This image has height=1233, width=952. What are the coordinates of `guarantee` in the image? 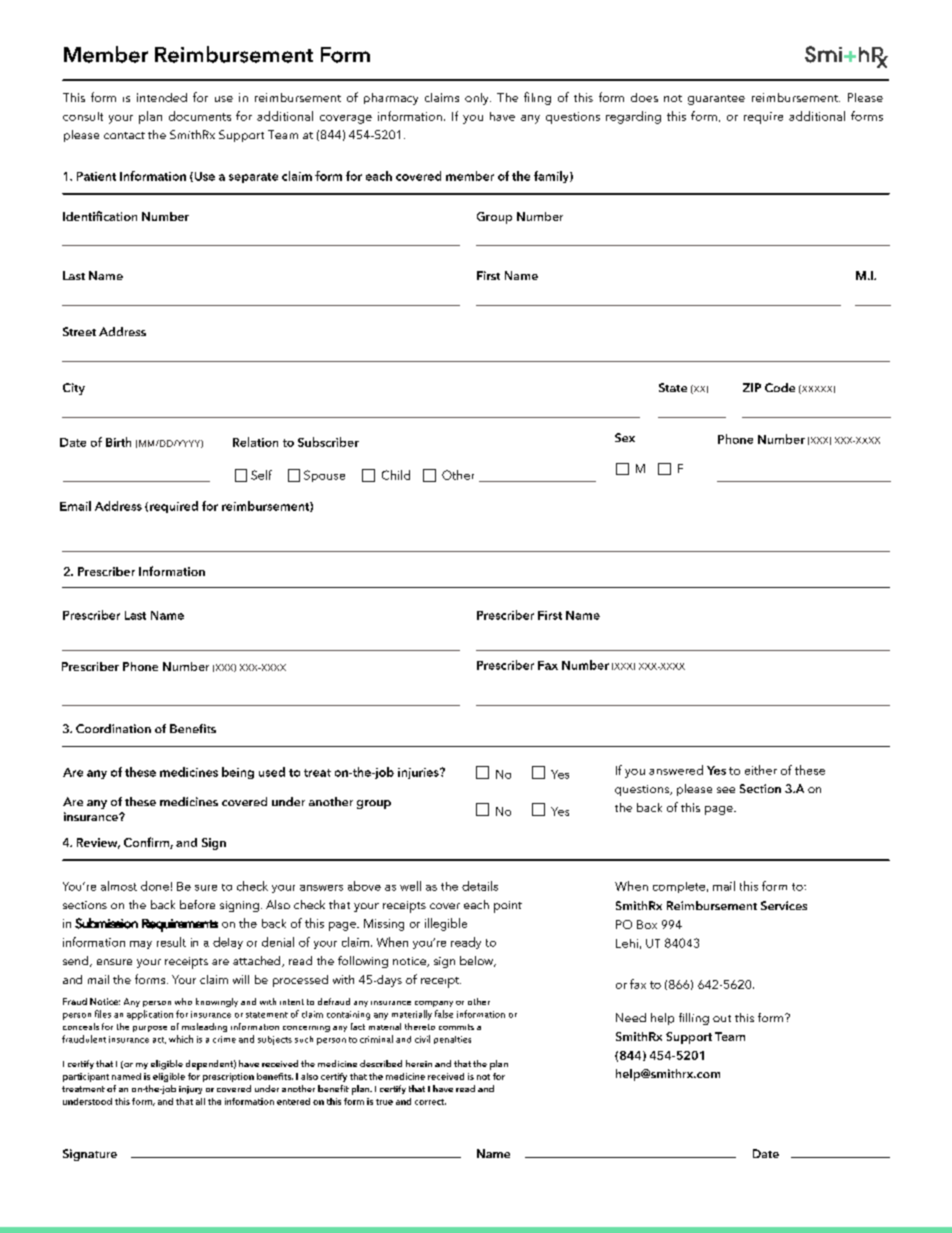 It's located at (716, 100).
